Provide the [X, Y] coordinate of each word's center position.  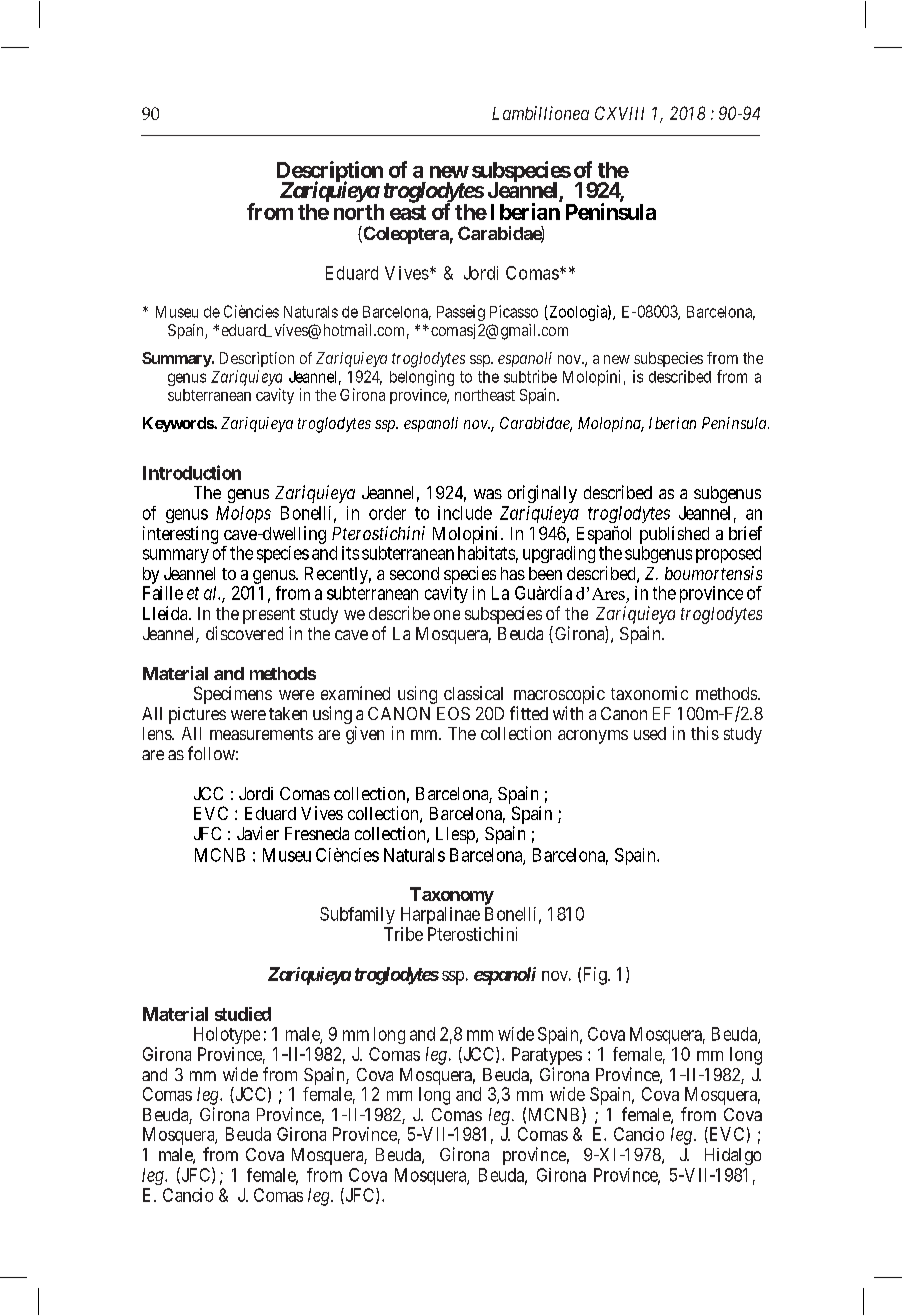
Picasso [514, 311]
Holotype [227, 1035]
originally [542, 494]
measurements [261, 734]
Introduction [192, 472]
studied [243, 1014]
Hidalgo [733, 1156]
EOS [453, 713]
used [650, 733]
